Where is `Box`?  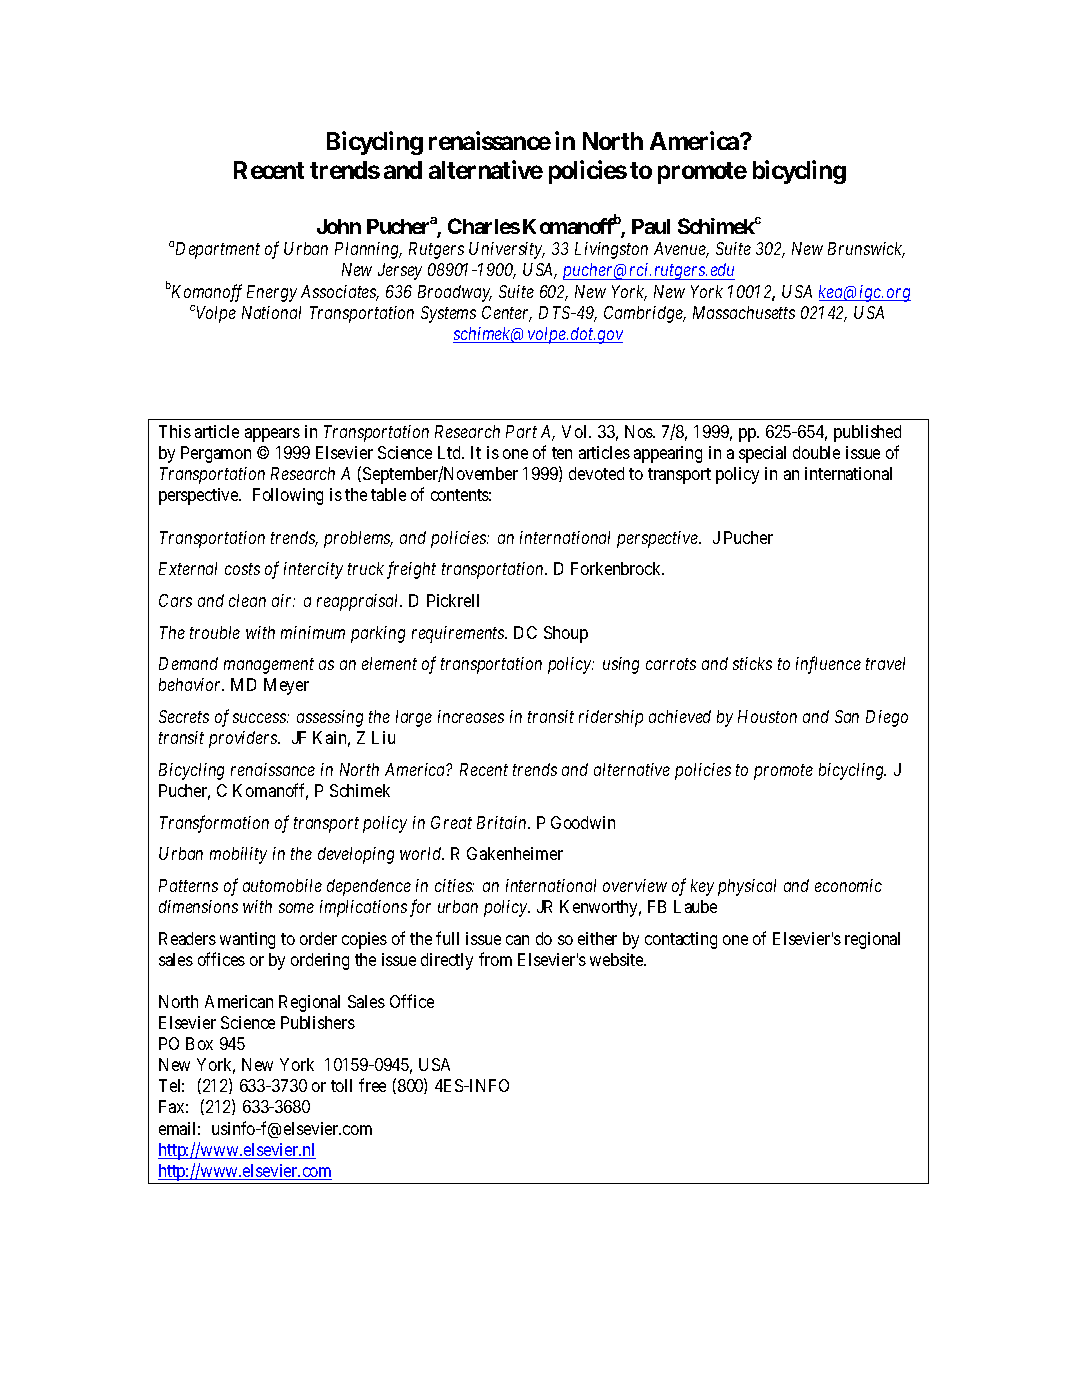 Box is located at coordinates (199, 1043).
